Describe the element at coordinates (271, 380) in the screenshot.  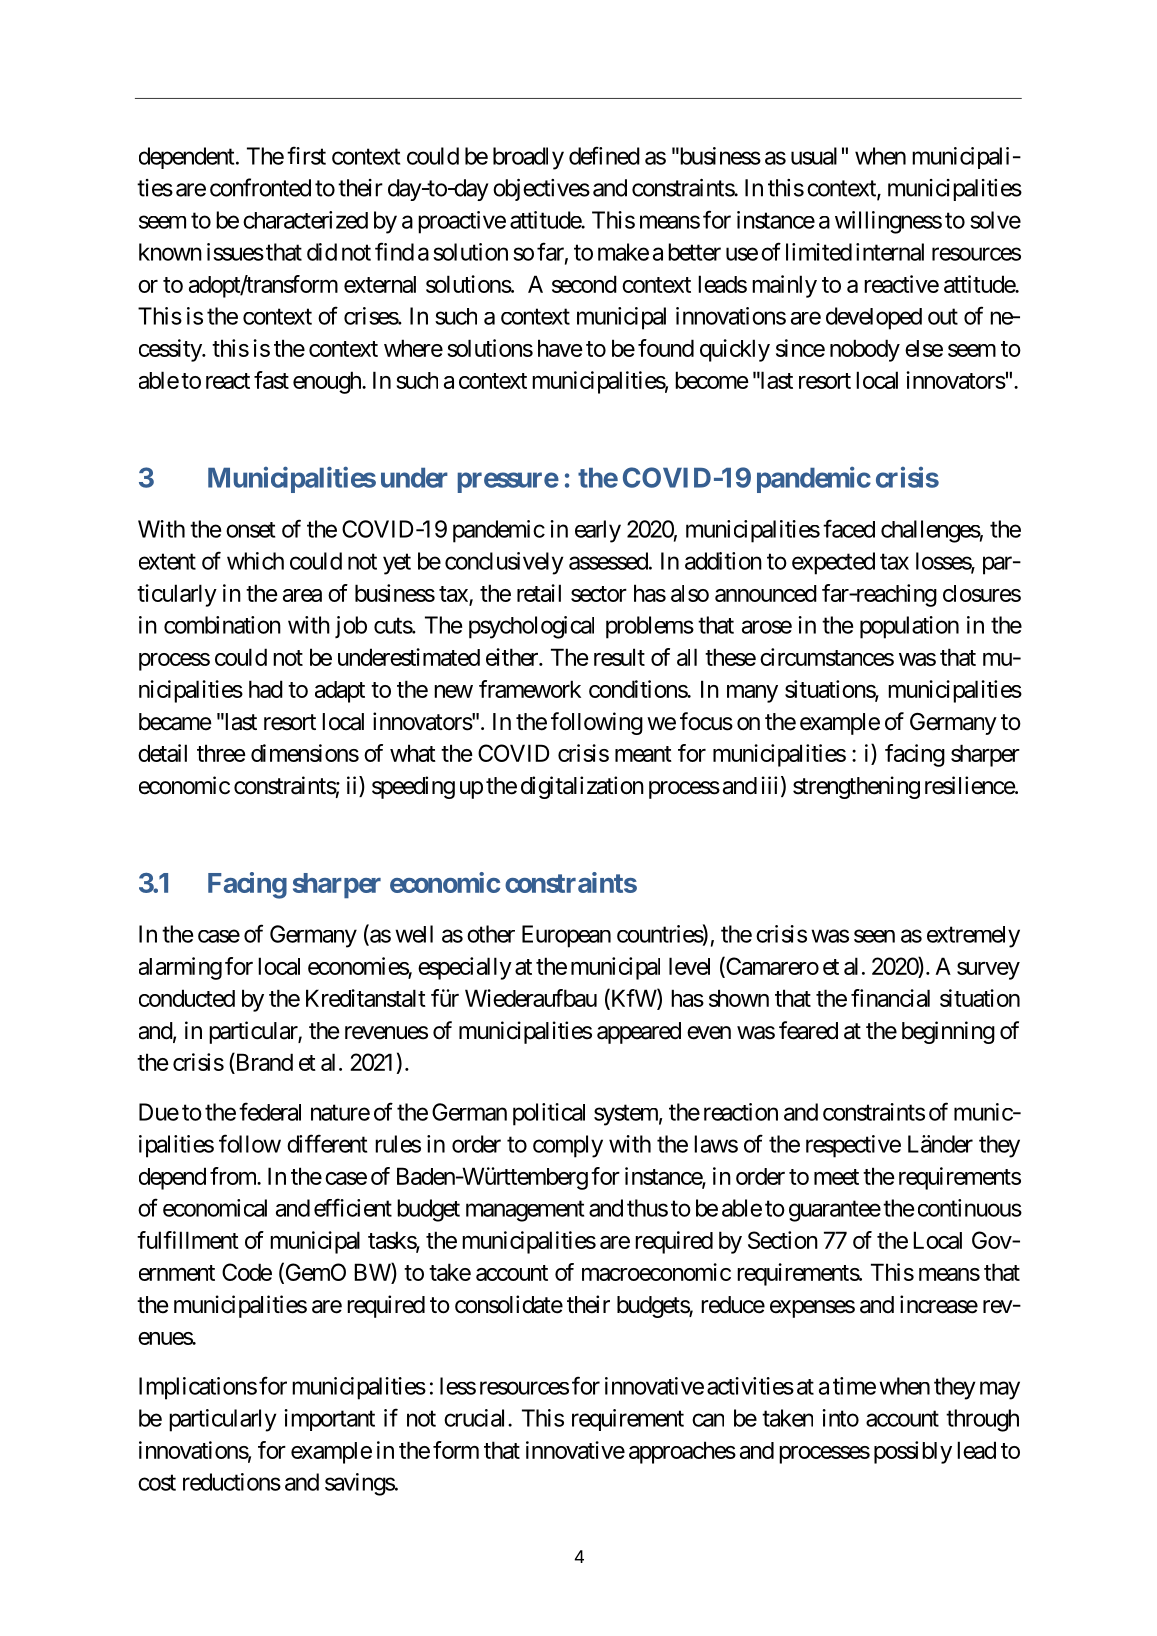
I see `fast` at that location.
